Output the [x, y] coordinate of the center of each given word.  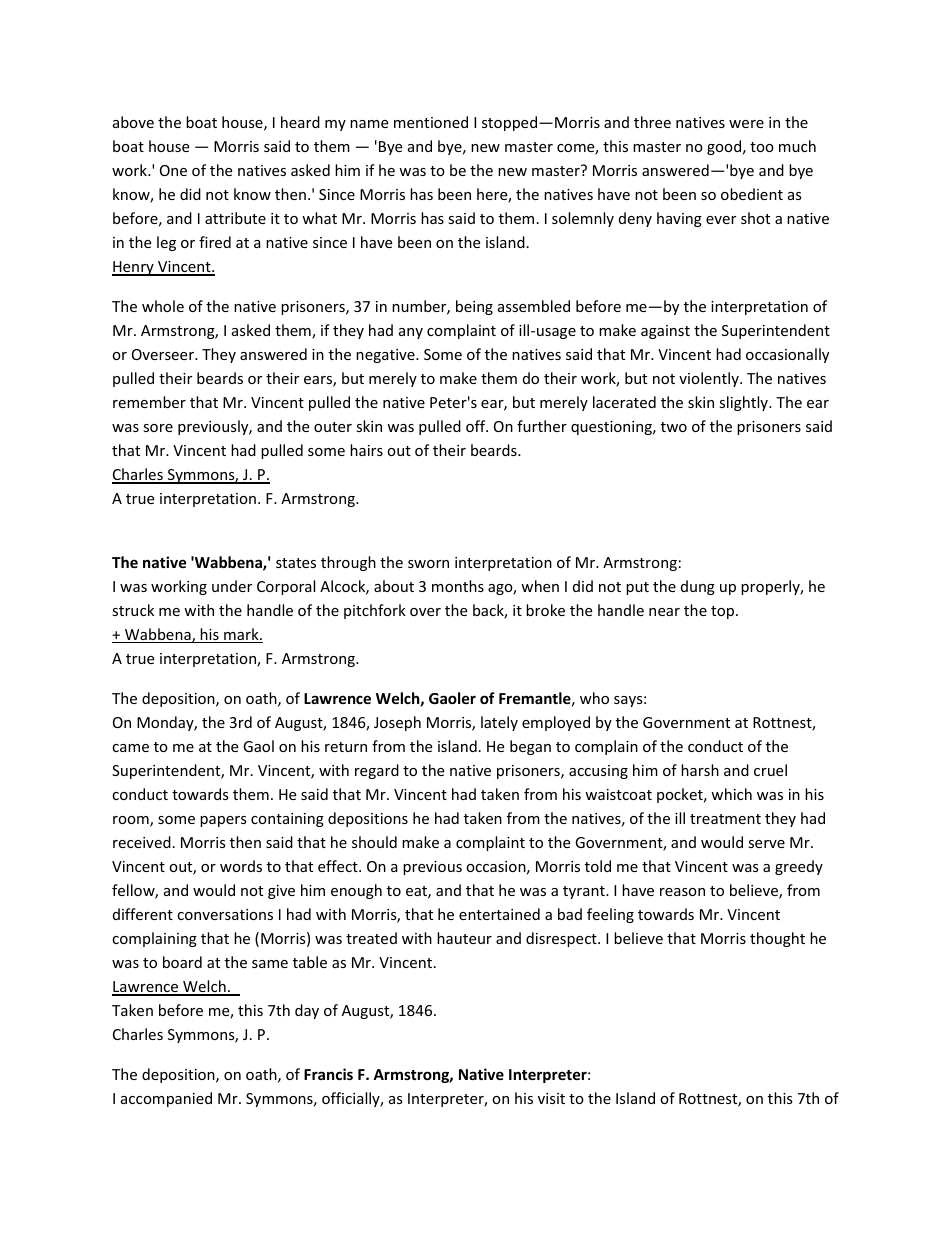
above [133, 122]
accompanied [166, 1099]
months [458, 586]
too [762, 147]
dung [698, 587]
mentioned [431, 122]
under [232, 586]
